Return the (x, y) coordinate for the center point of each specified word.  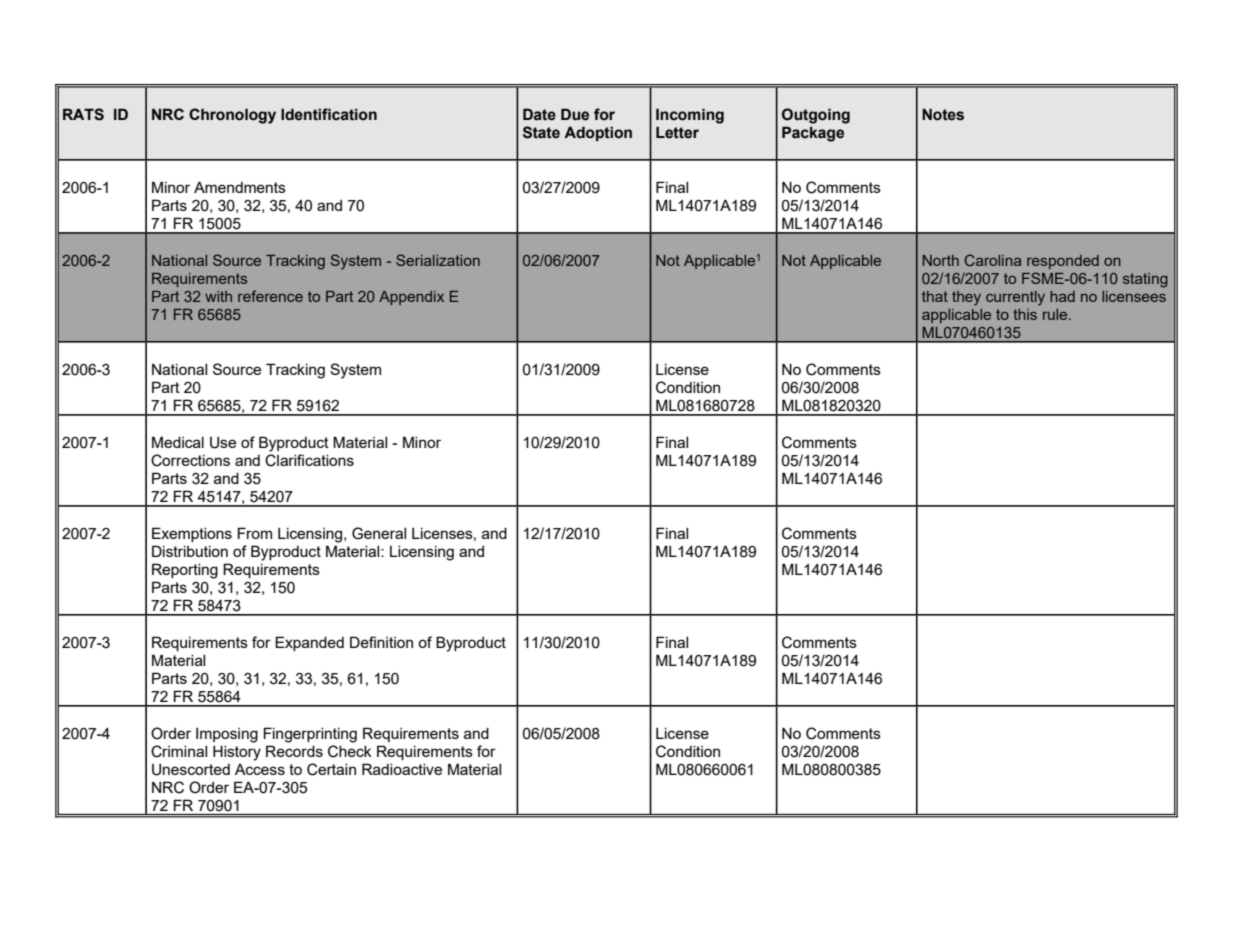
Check (350, 751)
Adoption (598, 133)
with (218, 296)
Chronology (232, 116)
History (237, 753)
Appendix (411, 298)
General (379, 533)
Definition (381, 642)
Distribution (190, 551)
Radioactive (402, 769)
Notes (943, 114)
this (1025, 314)
